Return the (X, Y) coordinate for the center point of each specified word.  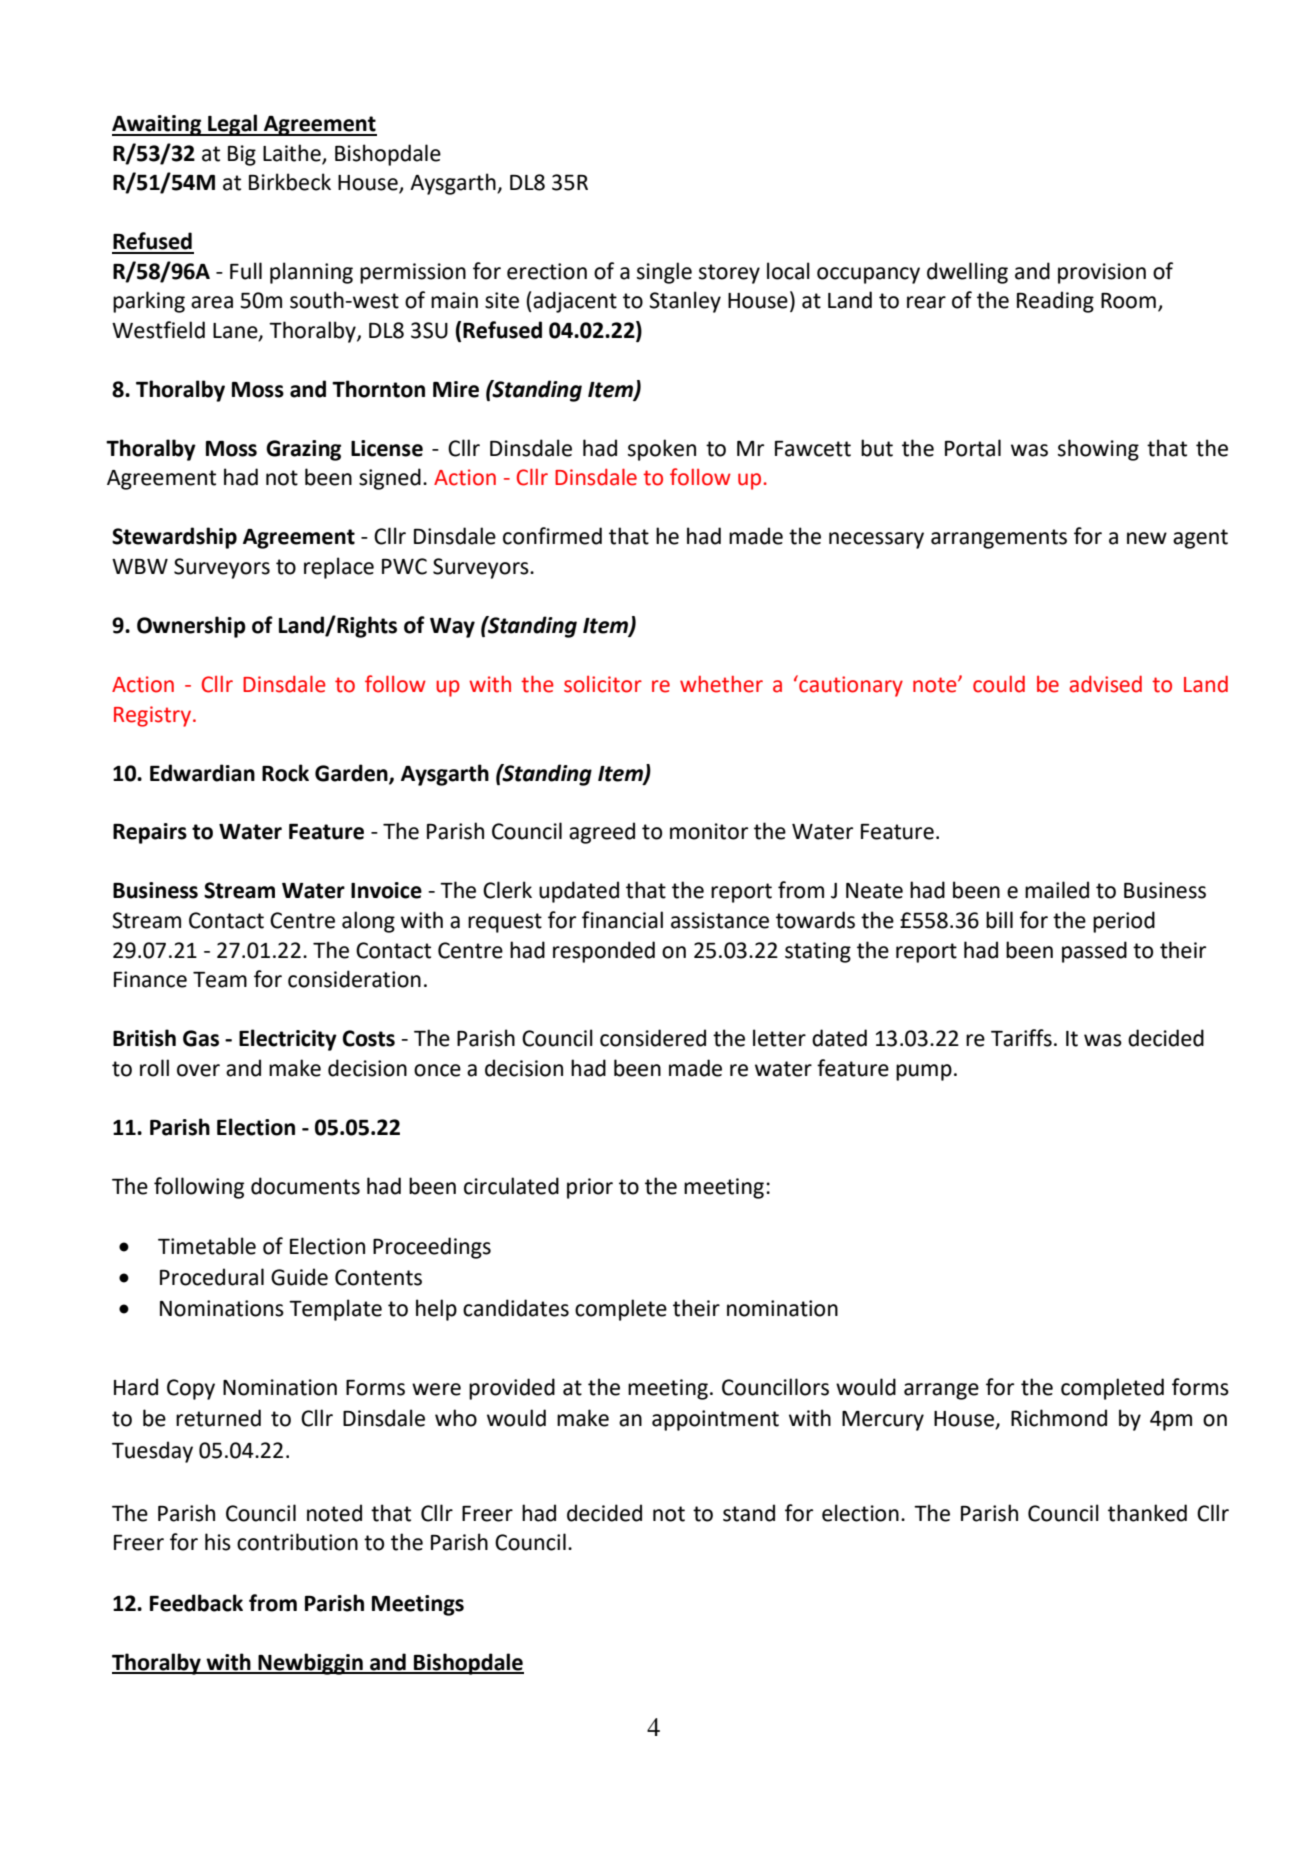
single (664, 273)
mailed (1057, 890)
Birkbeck (290, 182)
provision (1102, 273)
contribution (297, 1542)
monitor (709, 831)
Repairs (150, 833)
